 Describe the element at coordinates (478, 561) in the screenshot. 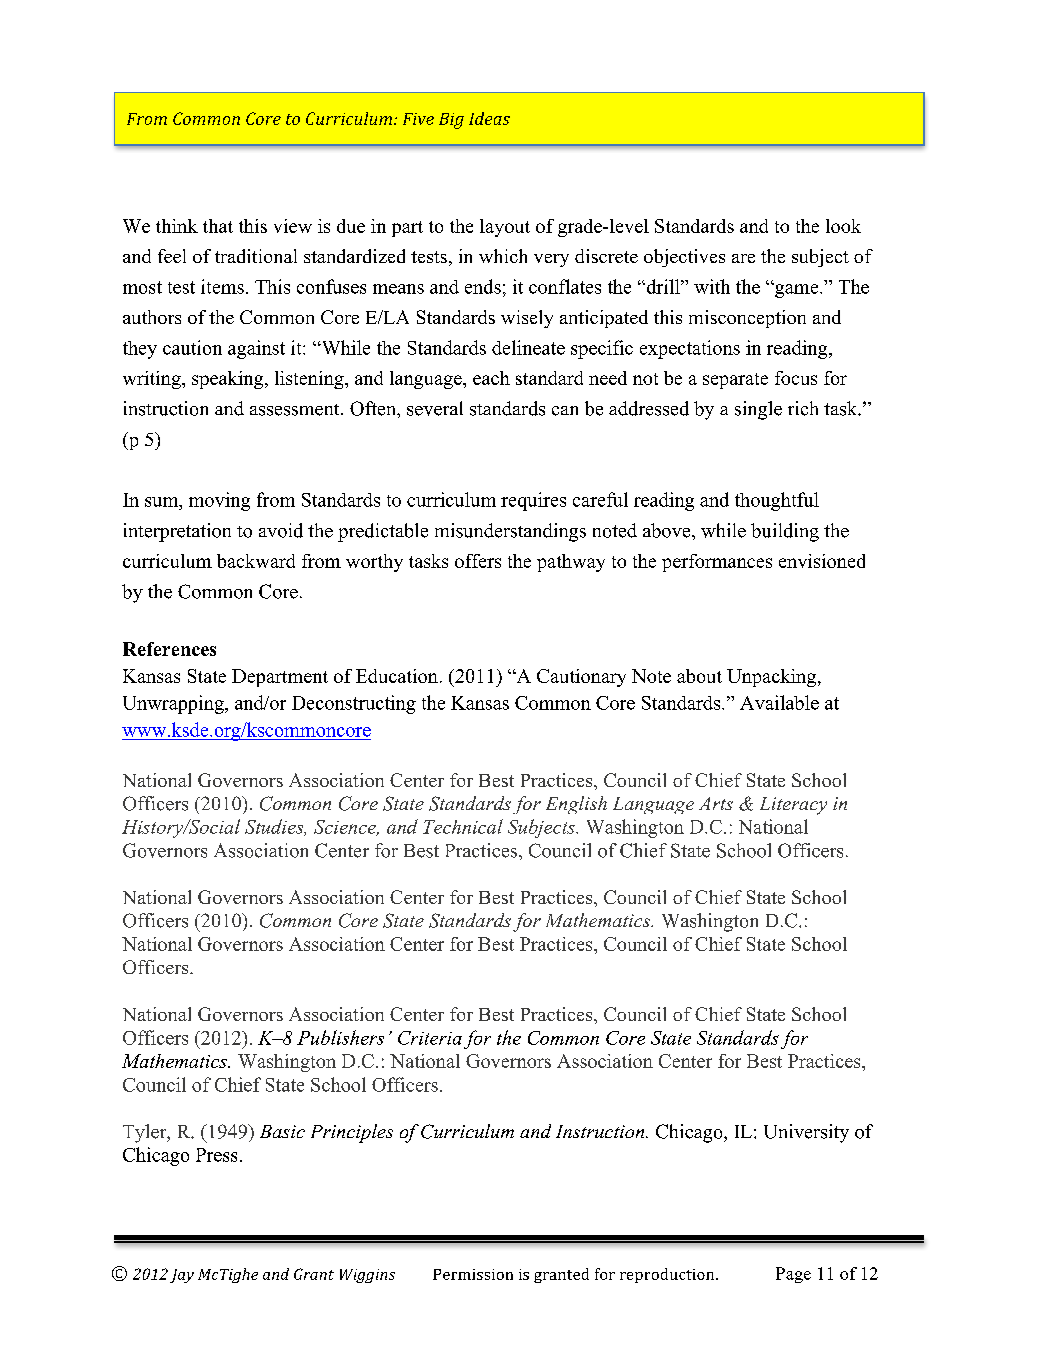

I see `offers` at that location.
